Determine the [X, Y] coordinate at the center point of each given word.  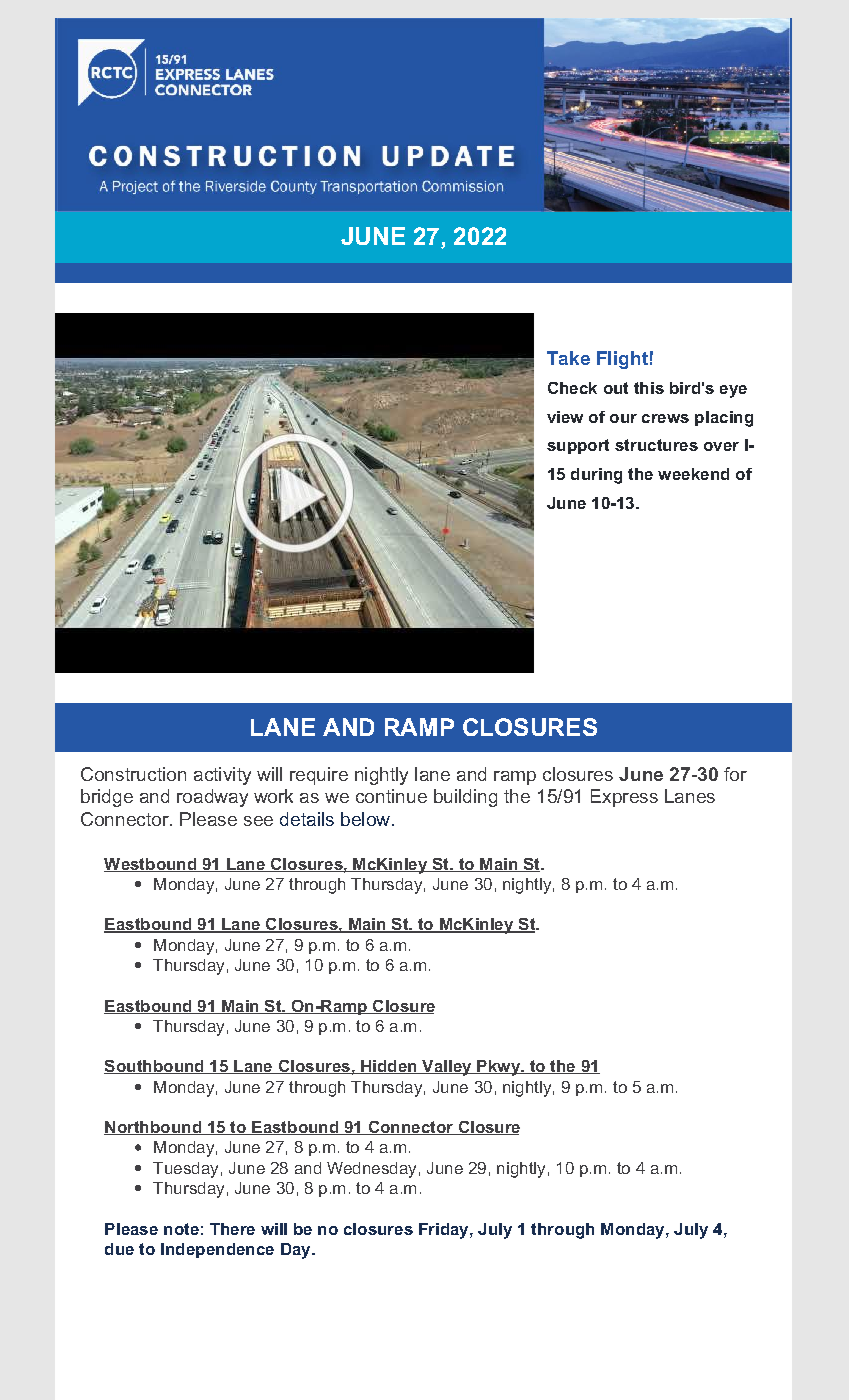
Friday [445, 1231]
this [649, 388]
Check [572, 388]
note [181, 1229]
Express [624, 798]
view [565, 417]
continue [391, 796]
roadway [212, 798]
